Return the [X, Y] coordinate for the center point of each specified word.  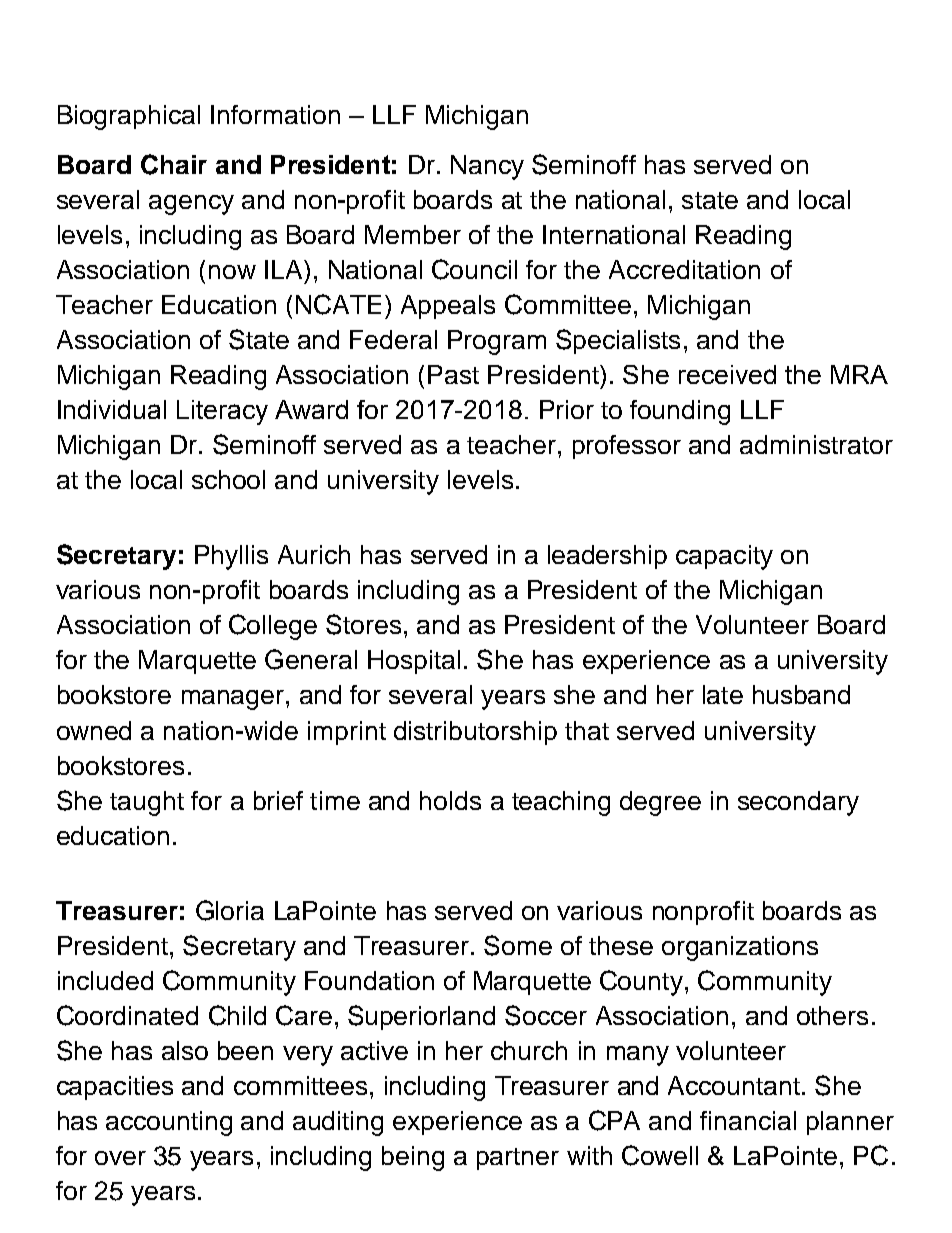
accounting [169, 1123]
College [273, 627]
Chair [174, 164]
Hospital [414, 662]
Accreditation [684, 269]
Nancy [487, 167]
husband [801, 694]
